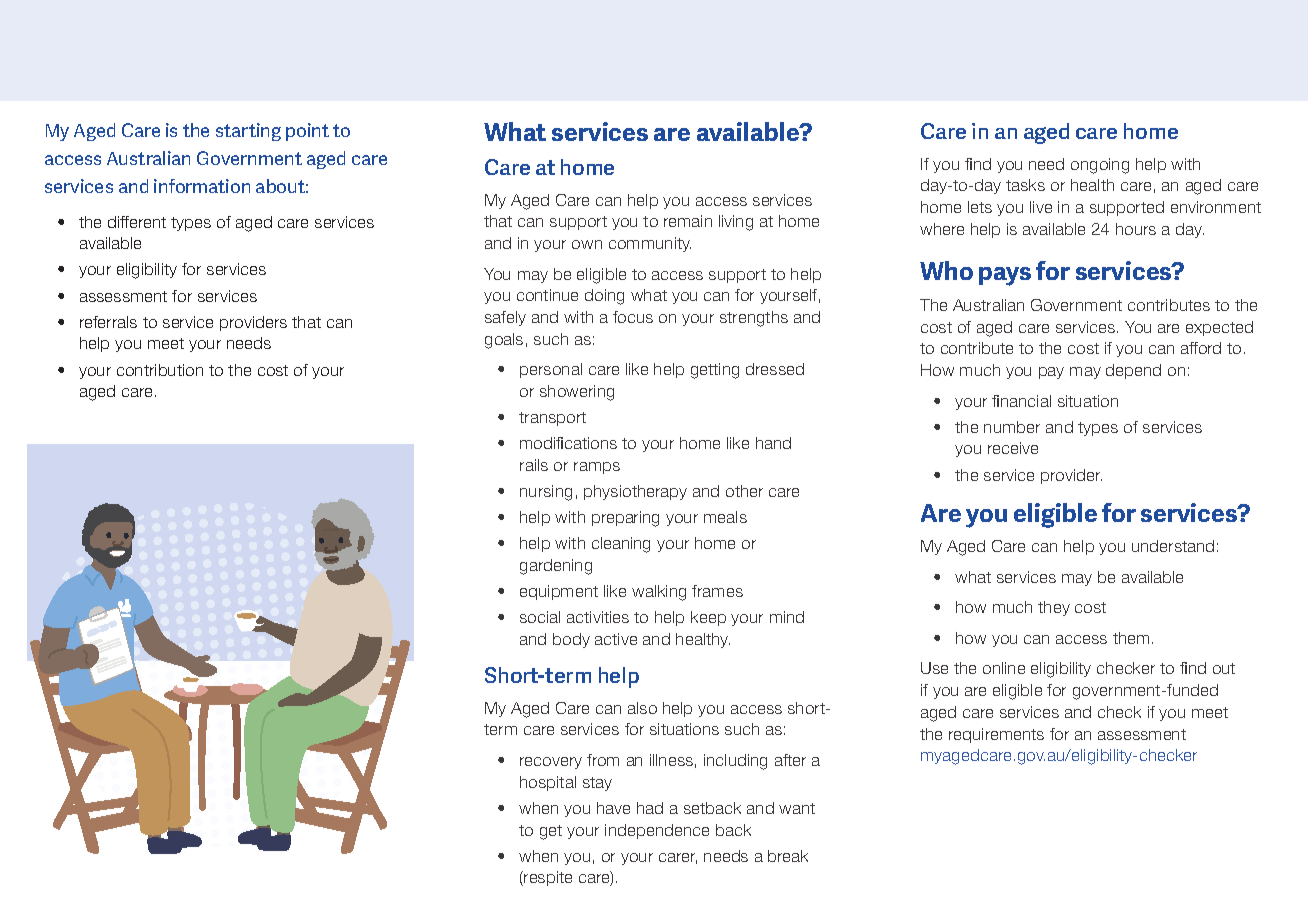  Describe the element at coordinates (1021, 401) in the image. I see `financial` at that location.
